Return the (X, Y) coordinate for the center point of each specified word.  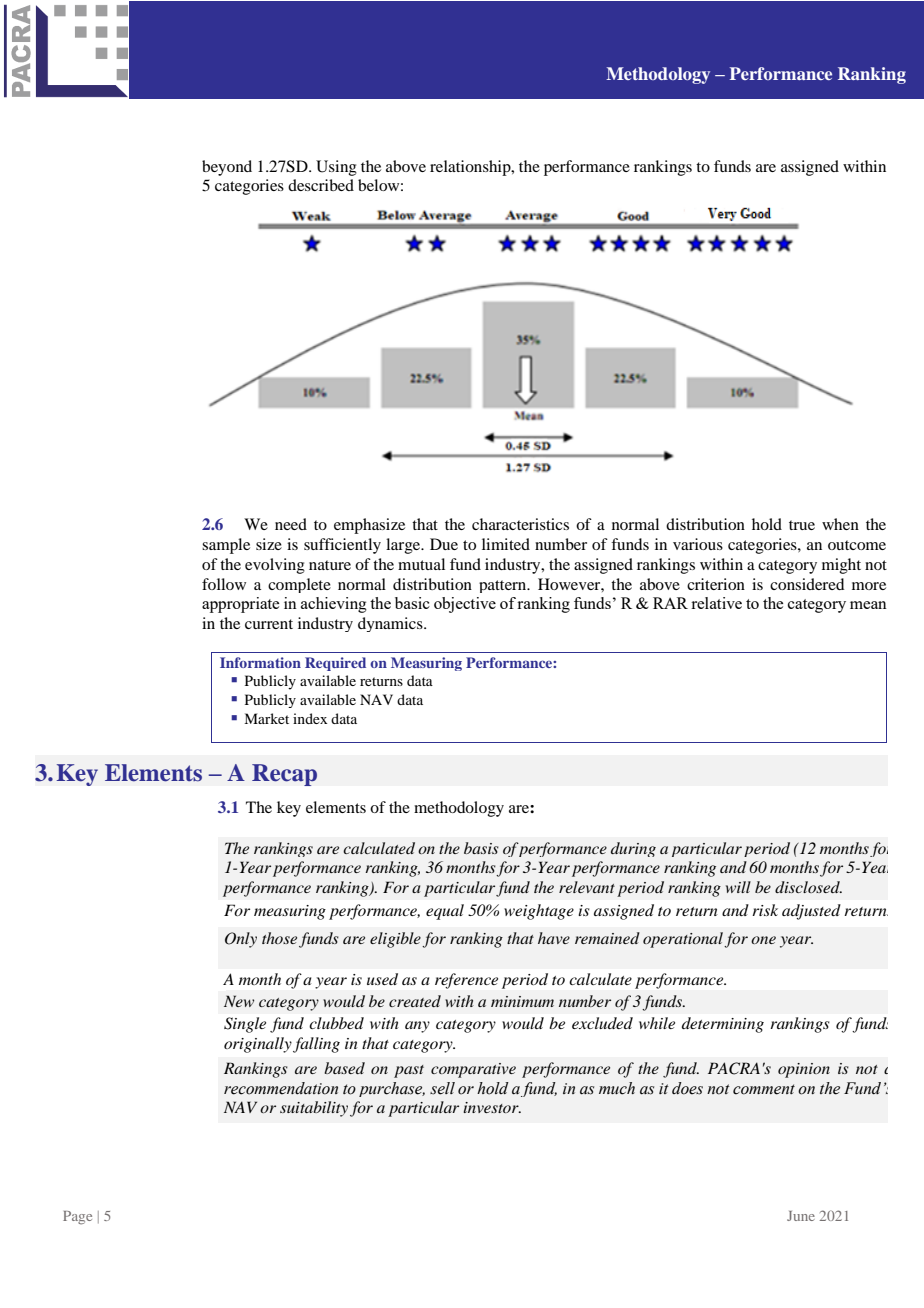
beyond (227, 168)
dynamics (391, 624)
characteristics (520, 524)
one (763, 940)
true (802, 525)
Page (77, 1218)
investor (492, 1107)
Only (241, 940)
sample (226, 546)
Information (260, 662)
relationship (471, 168)
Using (336, 168)
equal (445, 912)
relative (716, 603)
